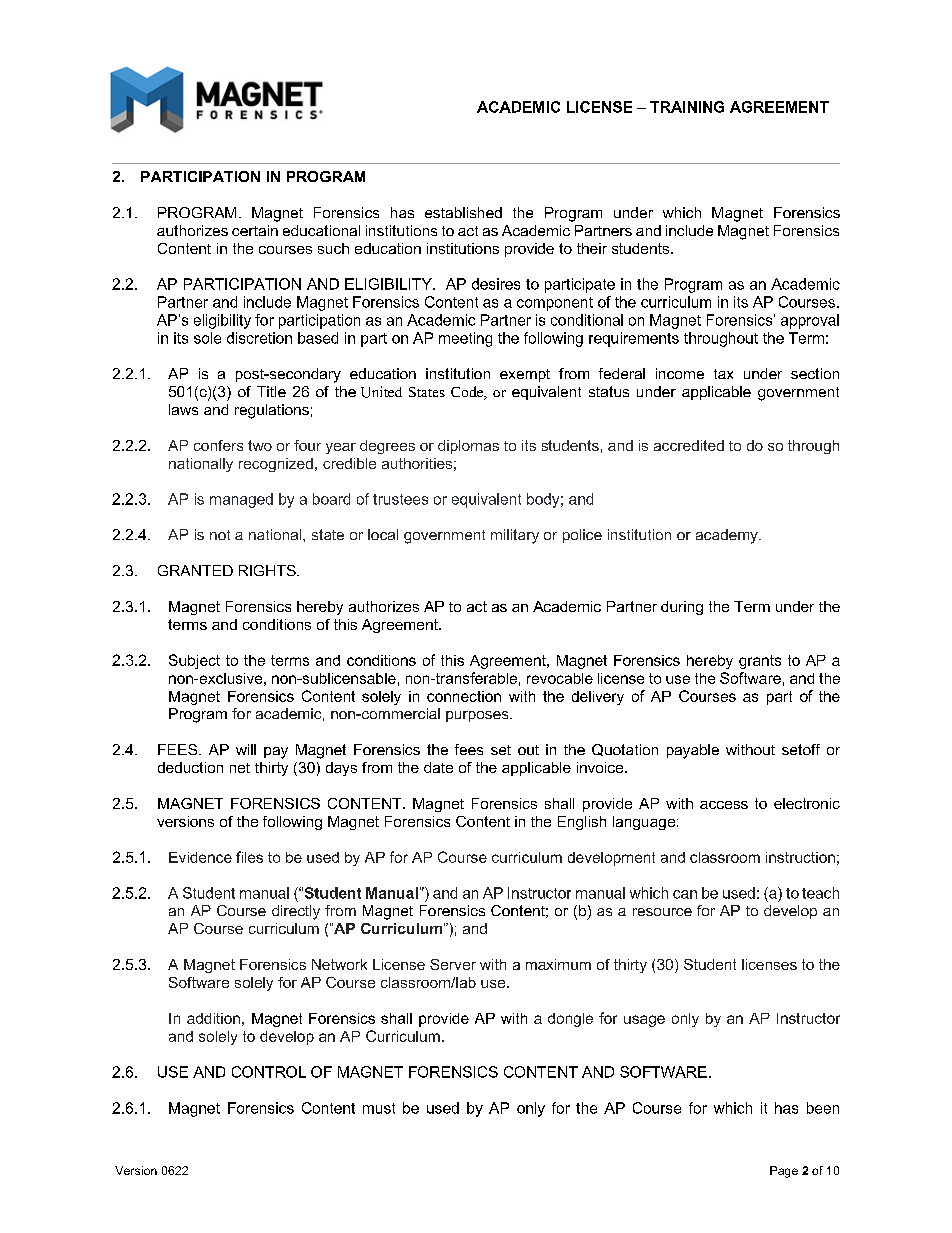 The height and width of the screenshot is (1233, 952). Describe the element at coordinates (760, 662) in the screenshot. I see `grants` at that location.
